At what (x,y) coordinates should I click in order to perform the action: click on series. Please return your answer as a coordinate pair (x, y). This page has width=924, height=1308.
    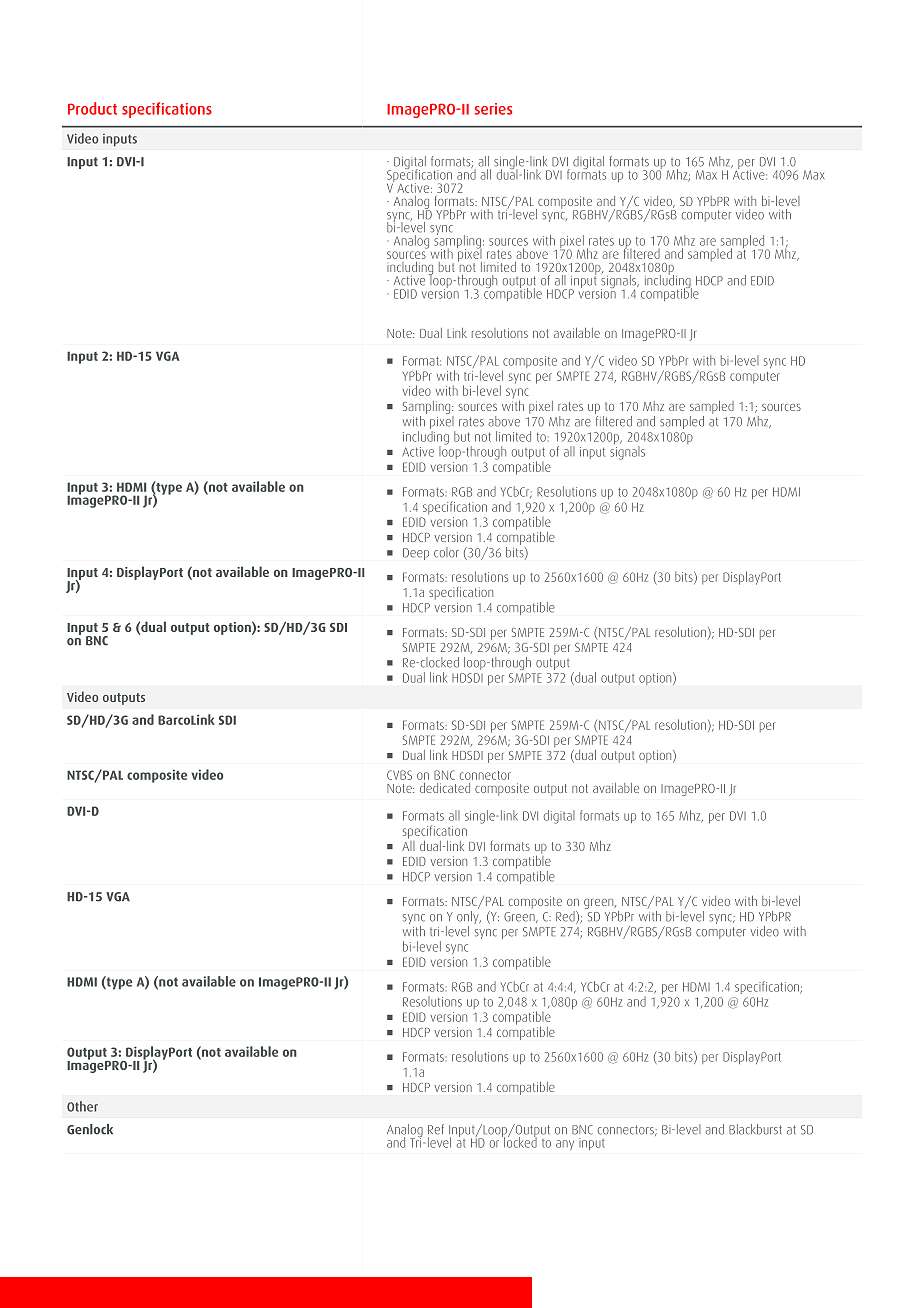
    Looking at the image, I should click on (493, 109).
